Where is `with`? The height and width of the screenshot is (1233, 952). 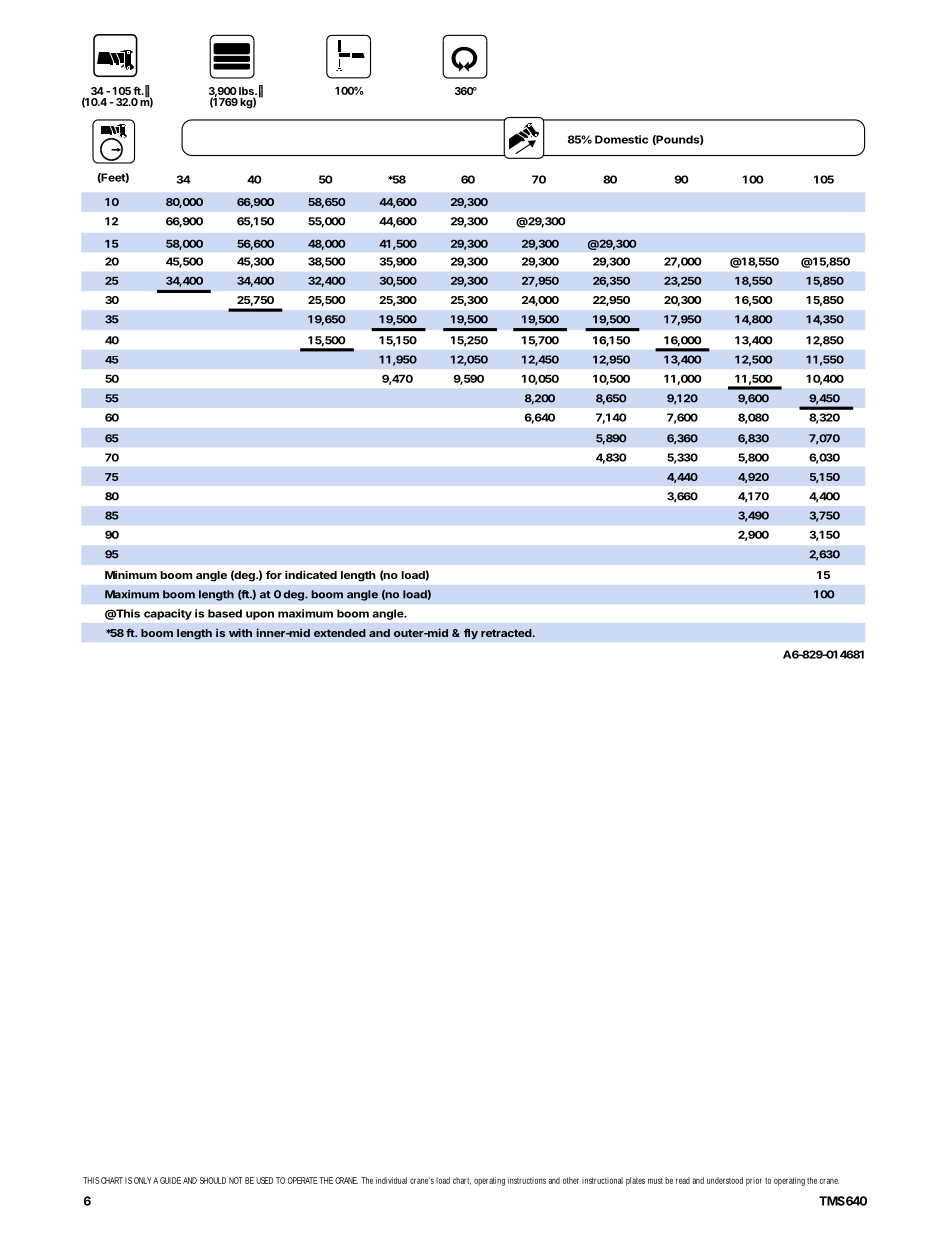 with is located at coordinates (240, 632).
